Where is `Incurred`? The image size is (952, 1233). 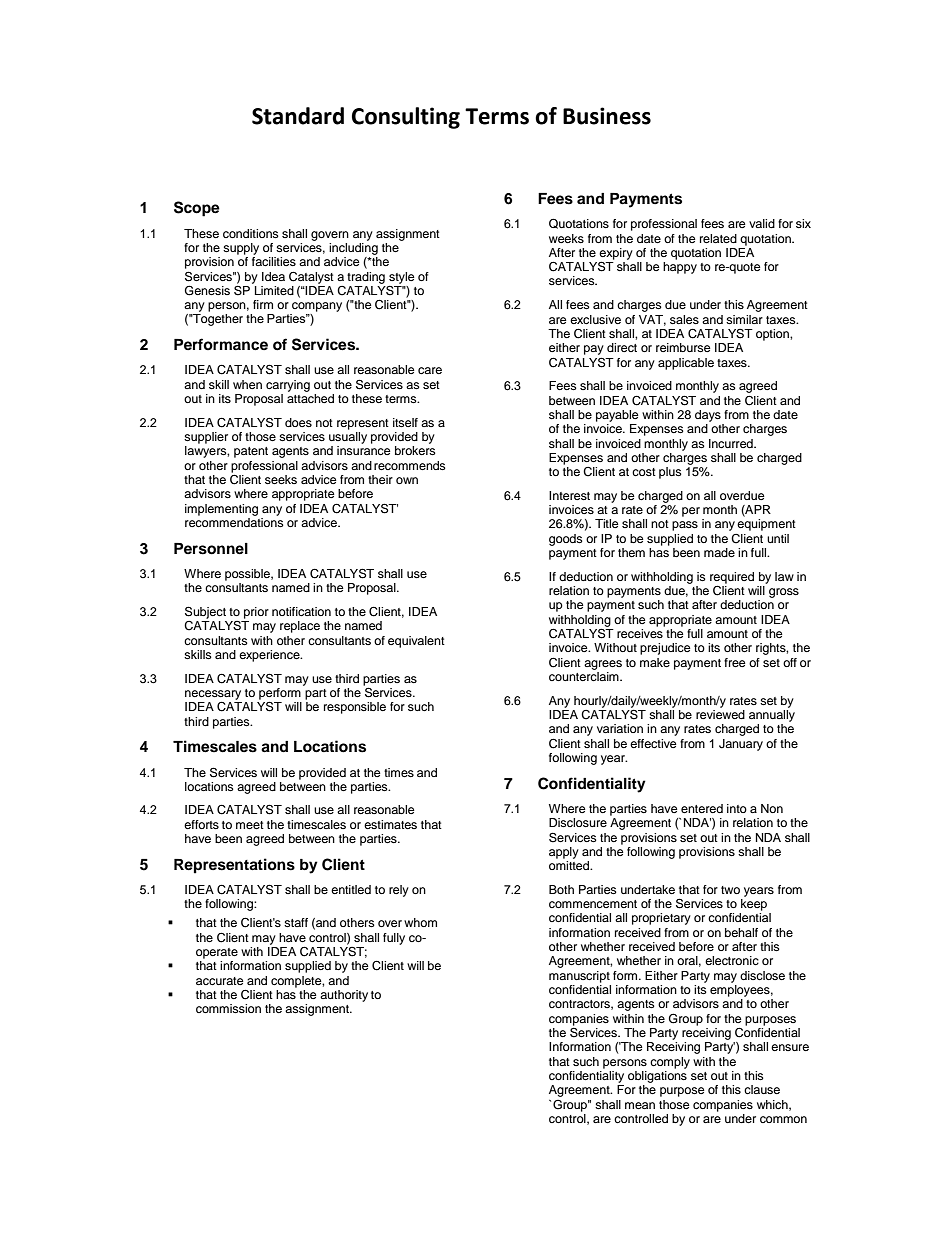
Incurred is located at coordinates (732, 443).
